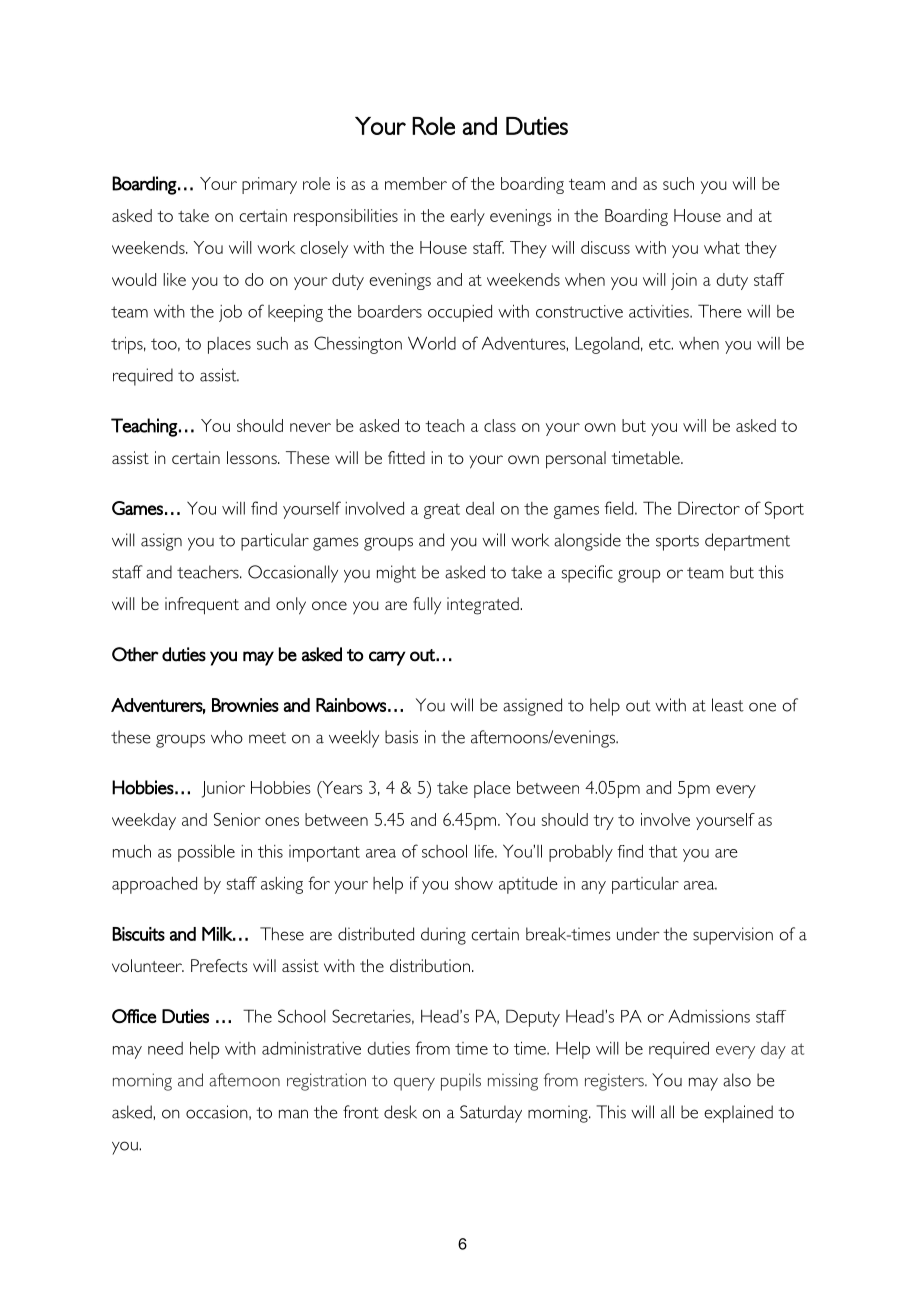 The width and height of the image is (924, 1308). What do you see at coordinates (202, 606) in the image?
I see `infrequent` at bounding box center [202, 606].
